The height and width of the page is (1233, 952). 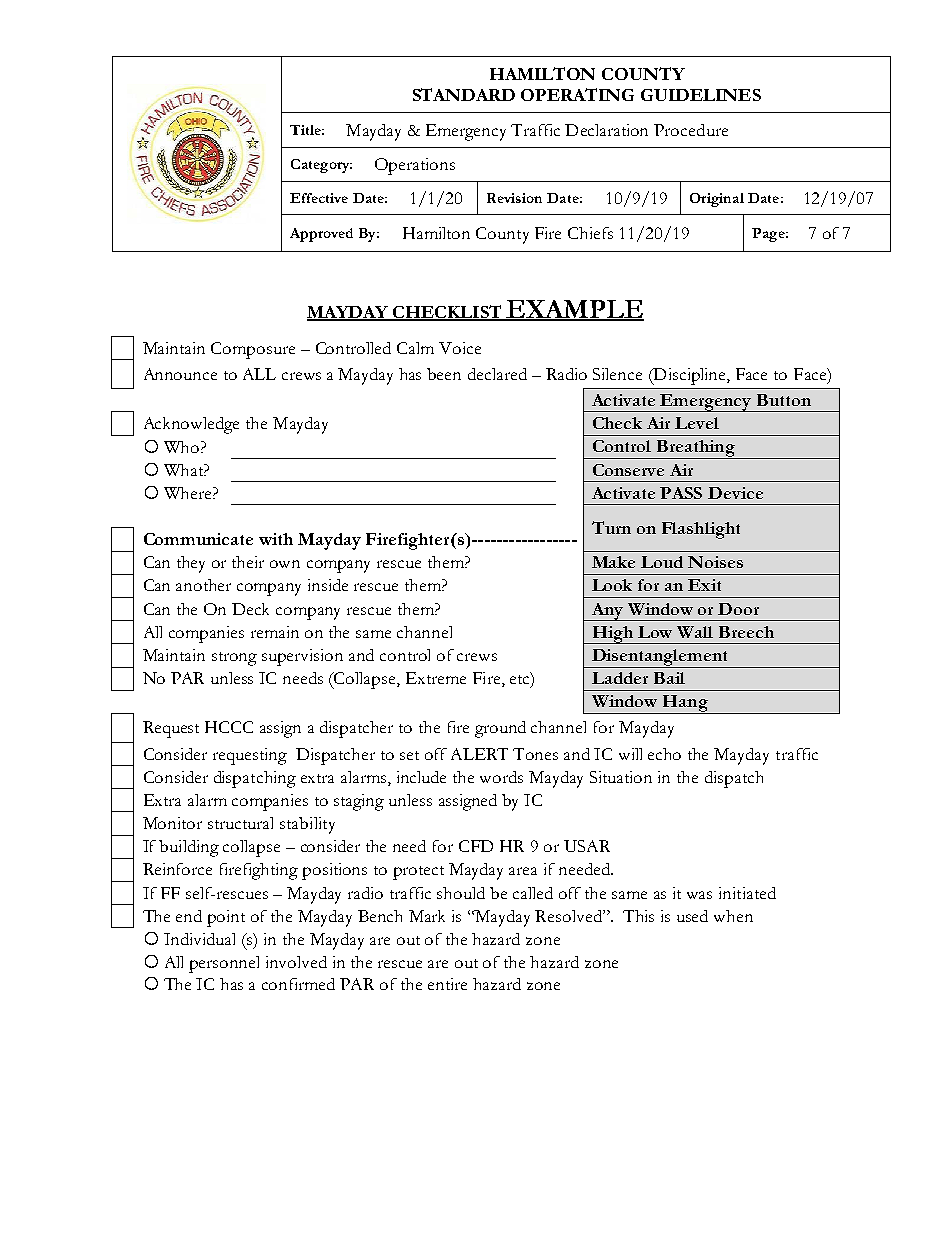 I want to click on Procedure, so click(x=691, y=130).
